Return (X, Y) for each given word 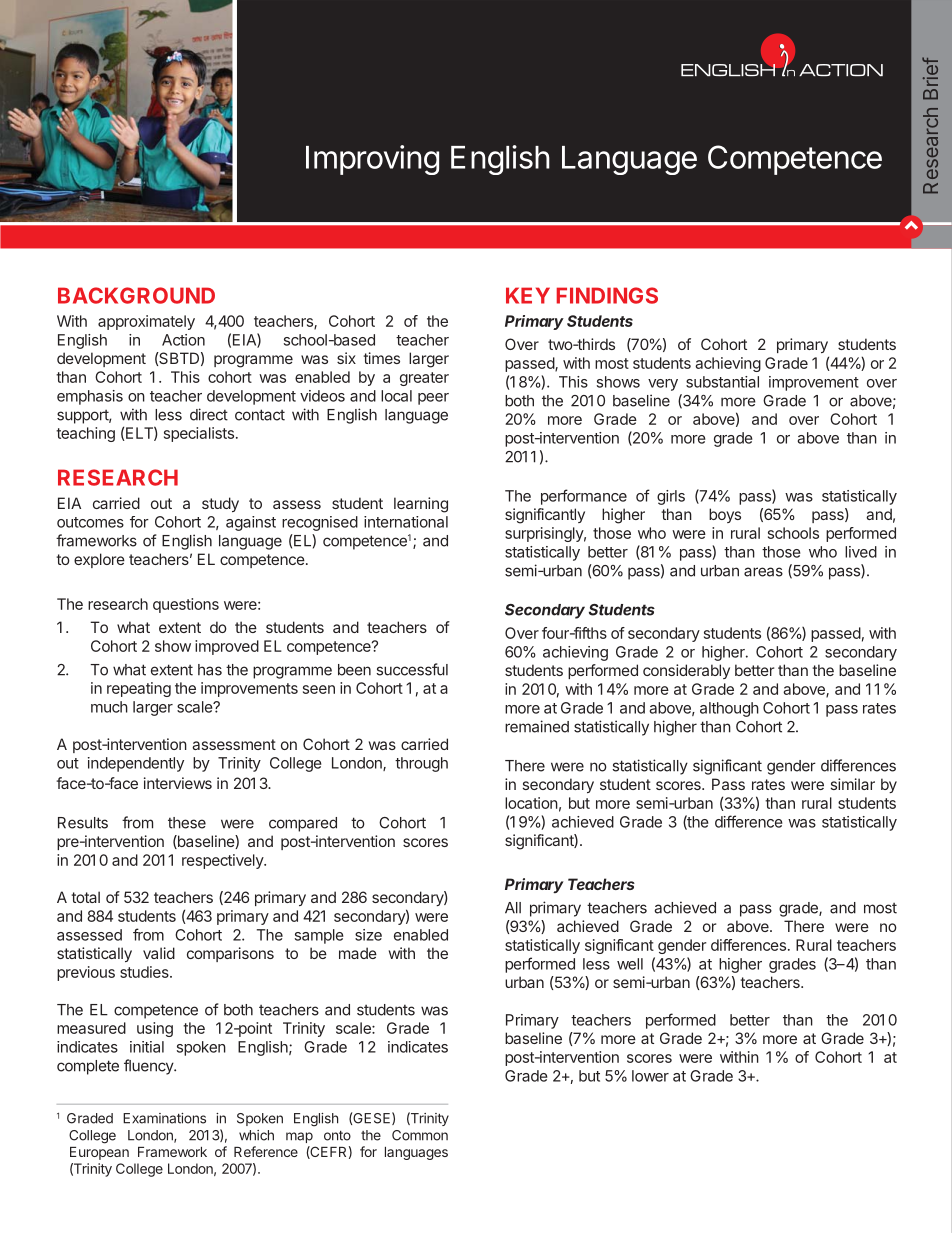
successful (412, 669)
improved (227, 647)
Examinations (164, 1118)
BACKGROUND (136, 295)
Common (420, 1135)
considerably (686, 671)
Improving (372, 160)
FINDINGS (607, 295)
